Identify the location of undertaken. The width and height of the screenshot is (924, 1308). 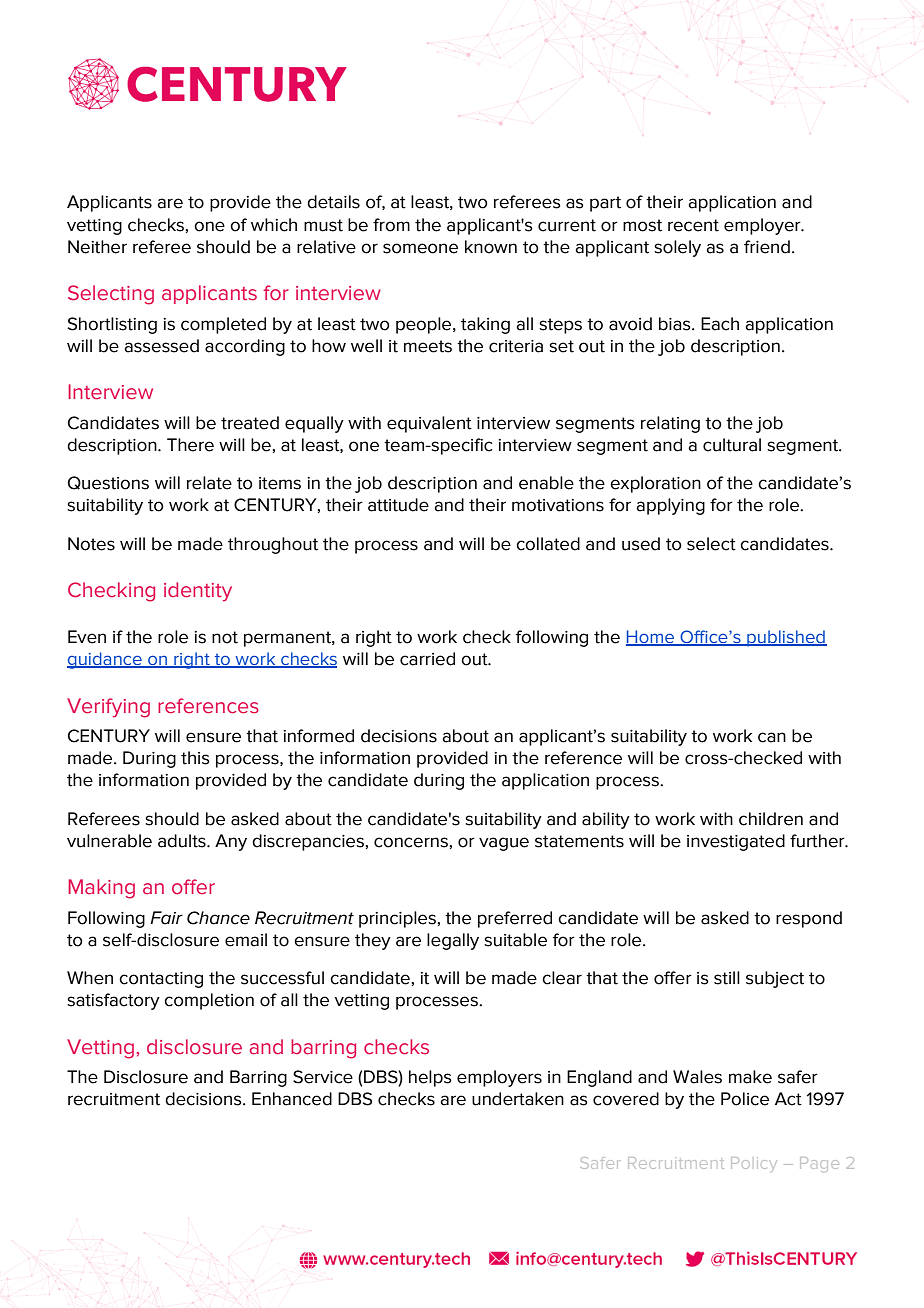
(518, 1099).
